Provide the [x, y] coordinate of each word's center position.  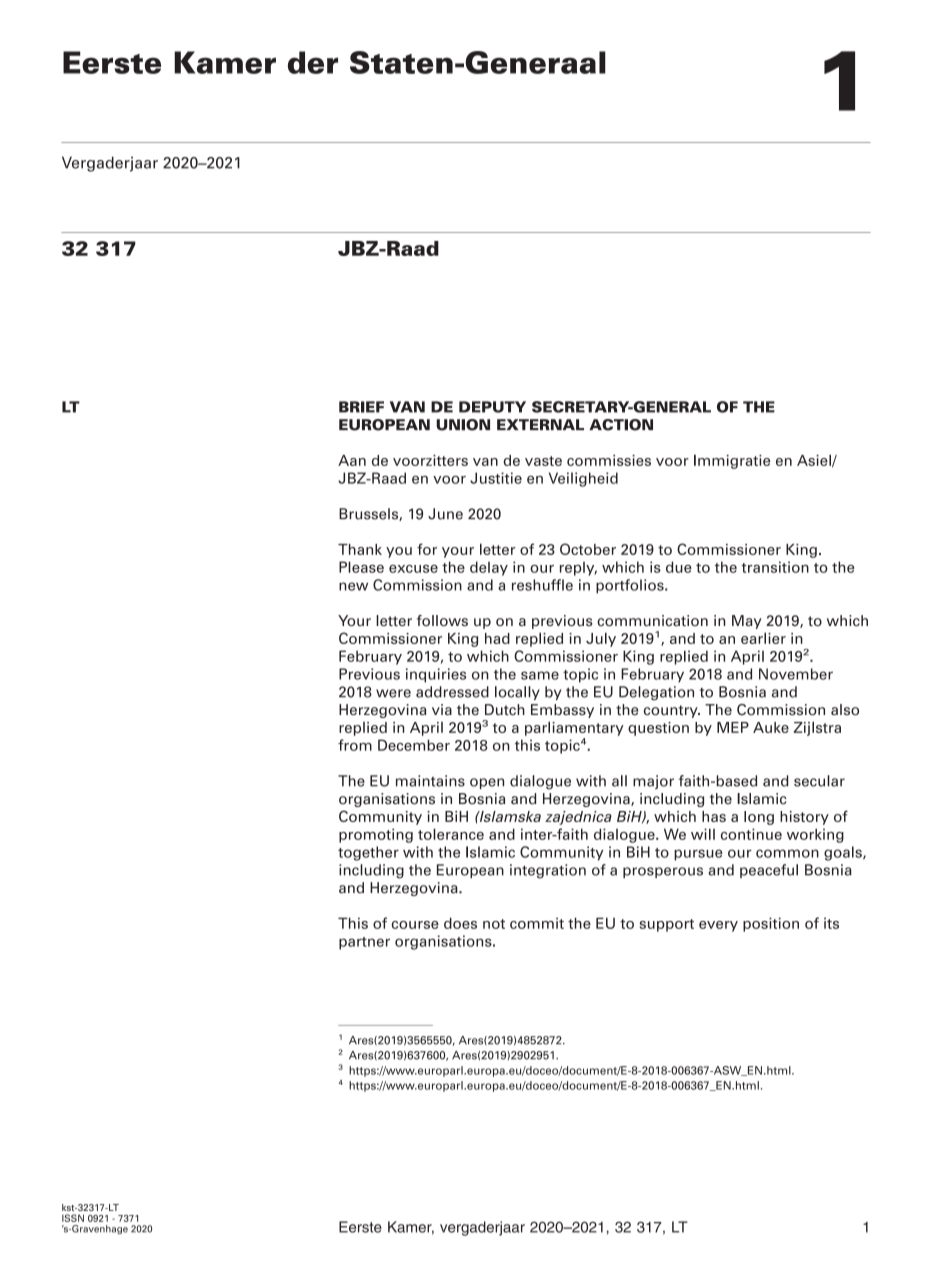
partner [364, 943]
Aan [352, 460]
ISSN [73, 1218]
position [771, 924]
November [796, 674]
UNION [463, 425]
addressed [452, 692]
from [355, 745]
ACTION [621, 425]
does [460, 923]
